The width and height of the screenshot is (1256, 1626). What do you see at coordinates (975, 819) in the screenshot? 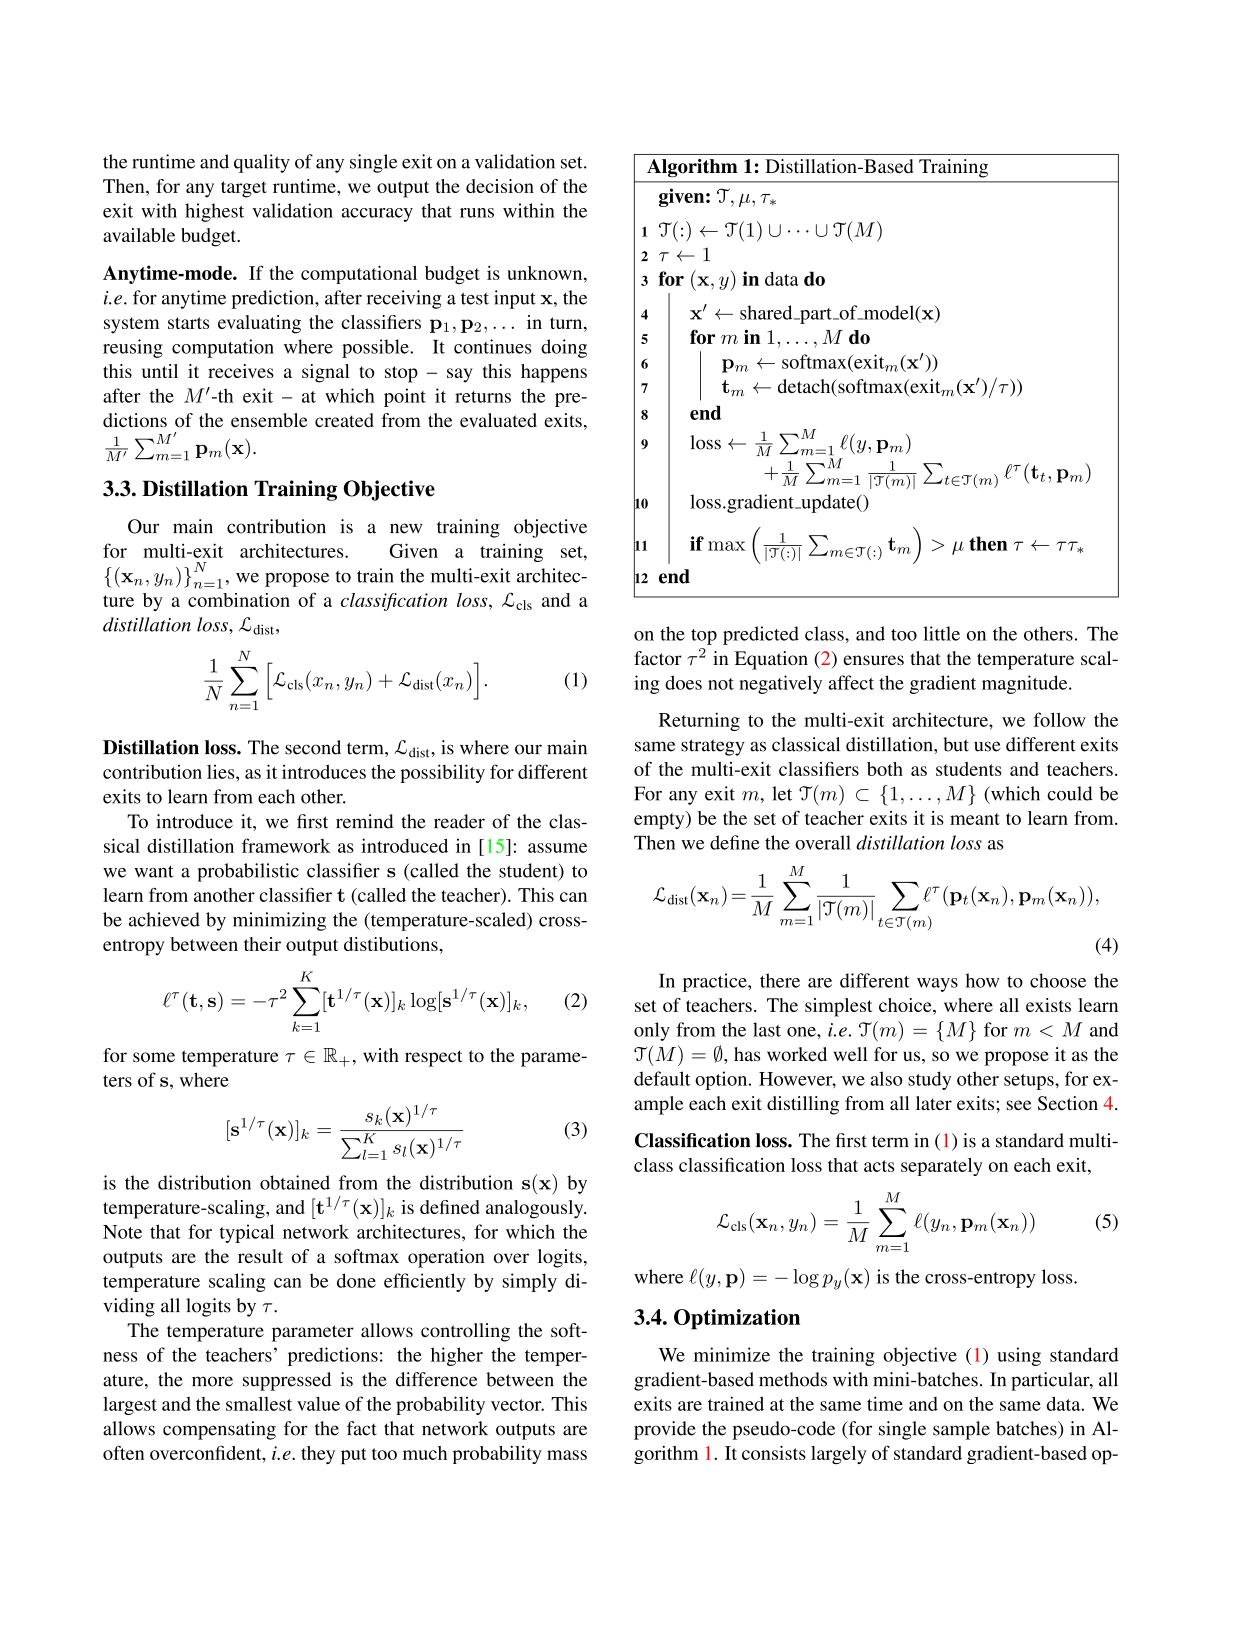
I see `meant` at bounding box center [975, 819].
